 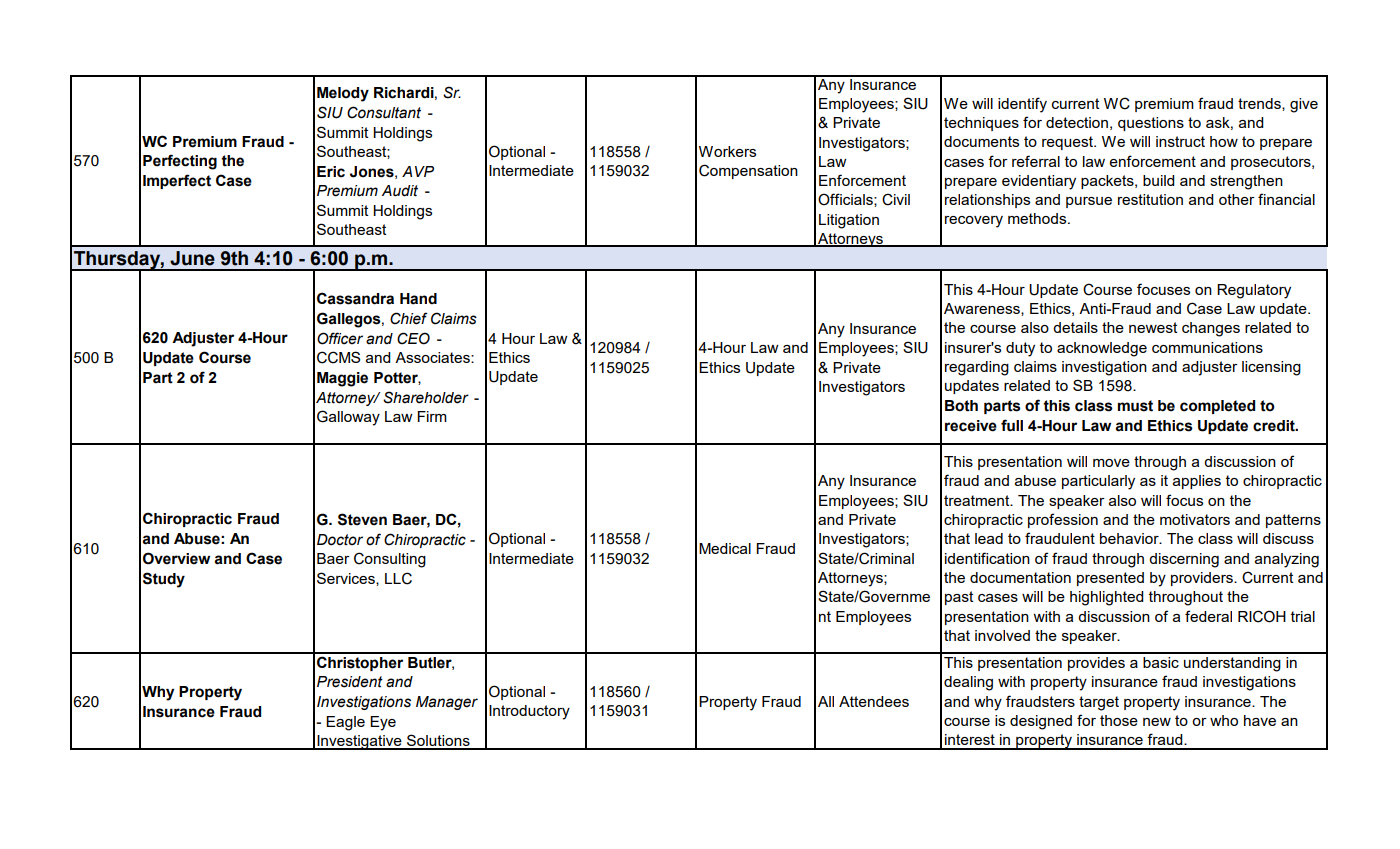 What do you see at coordinates (849, 221) in the screenshot?
I see `Litigation` at bounding box center [849, 221].
